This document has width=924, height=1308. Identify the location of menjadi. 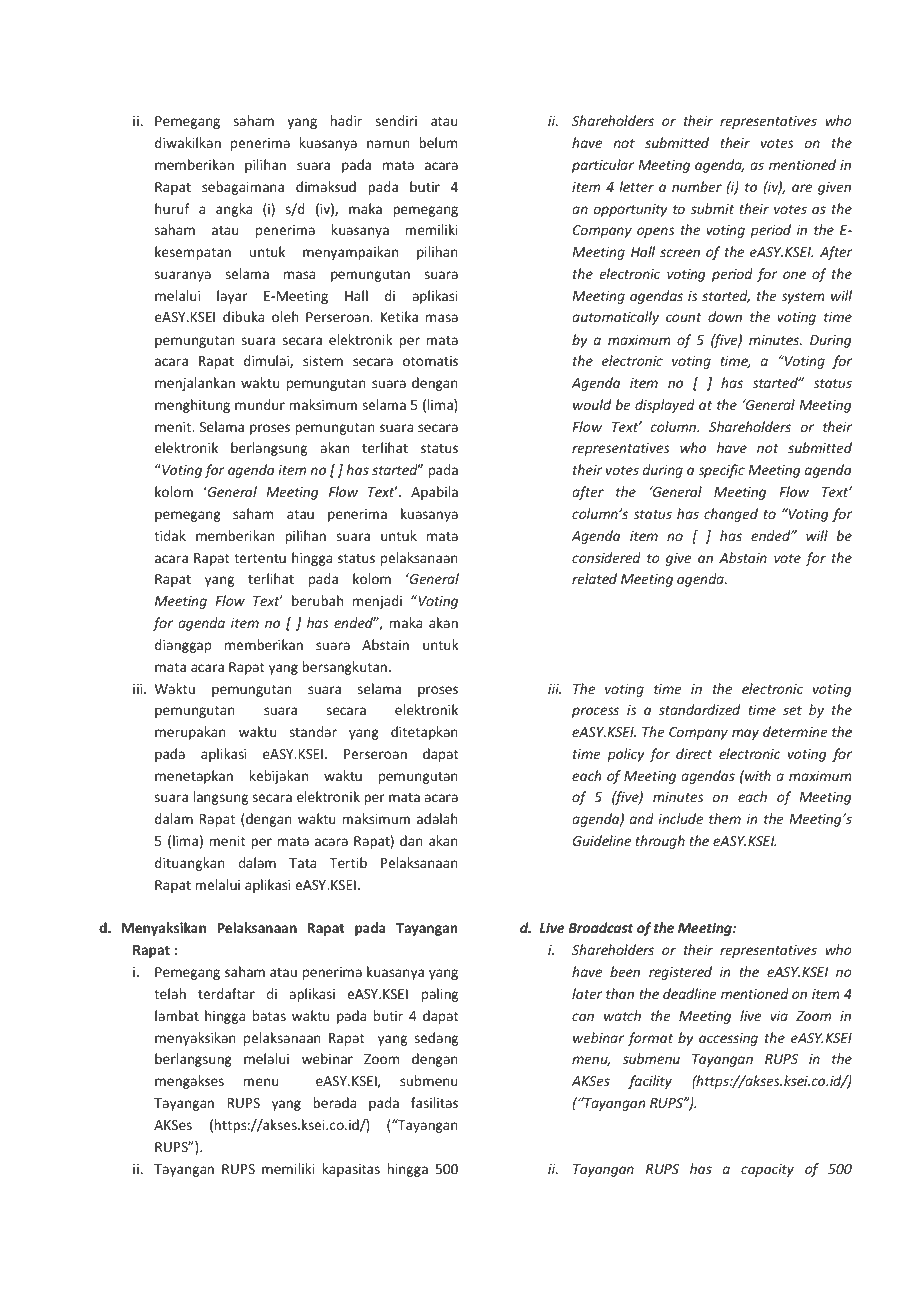
(377, 602).
